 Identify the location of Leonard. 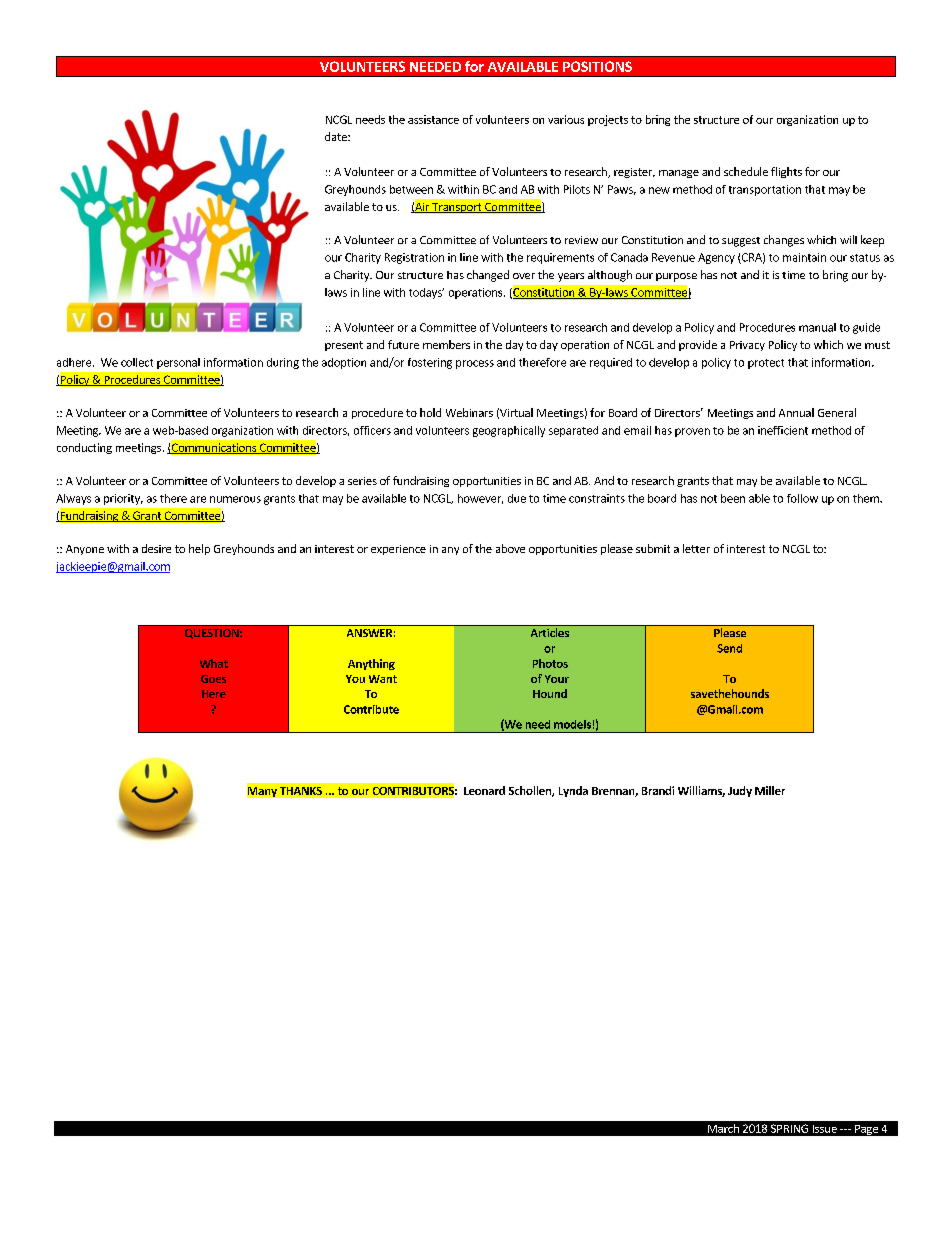
(484, 790).
